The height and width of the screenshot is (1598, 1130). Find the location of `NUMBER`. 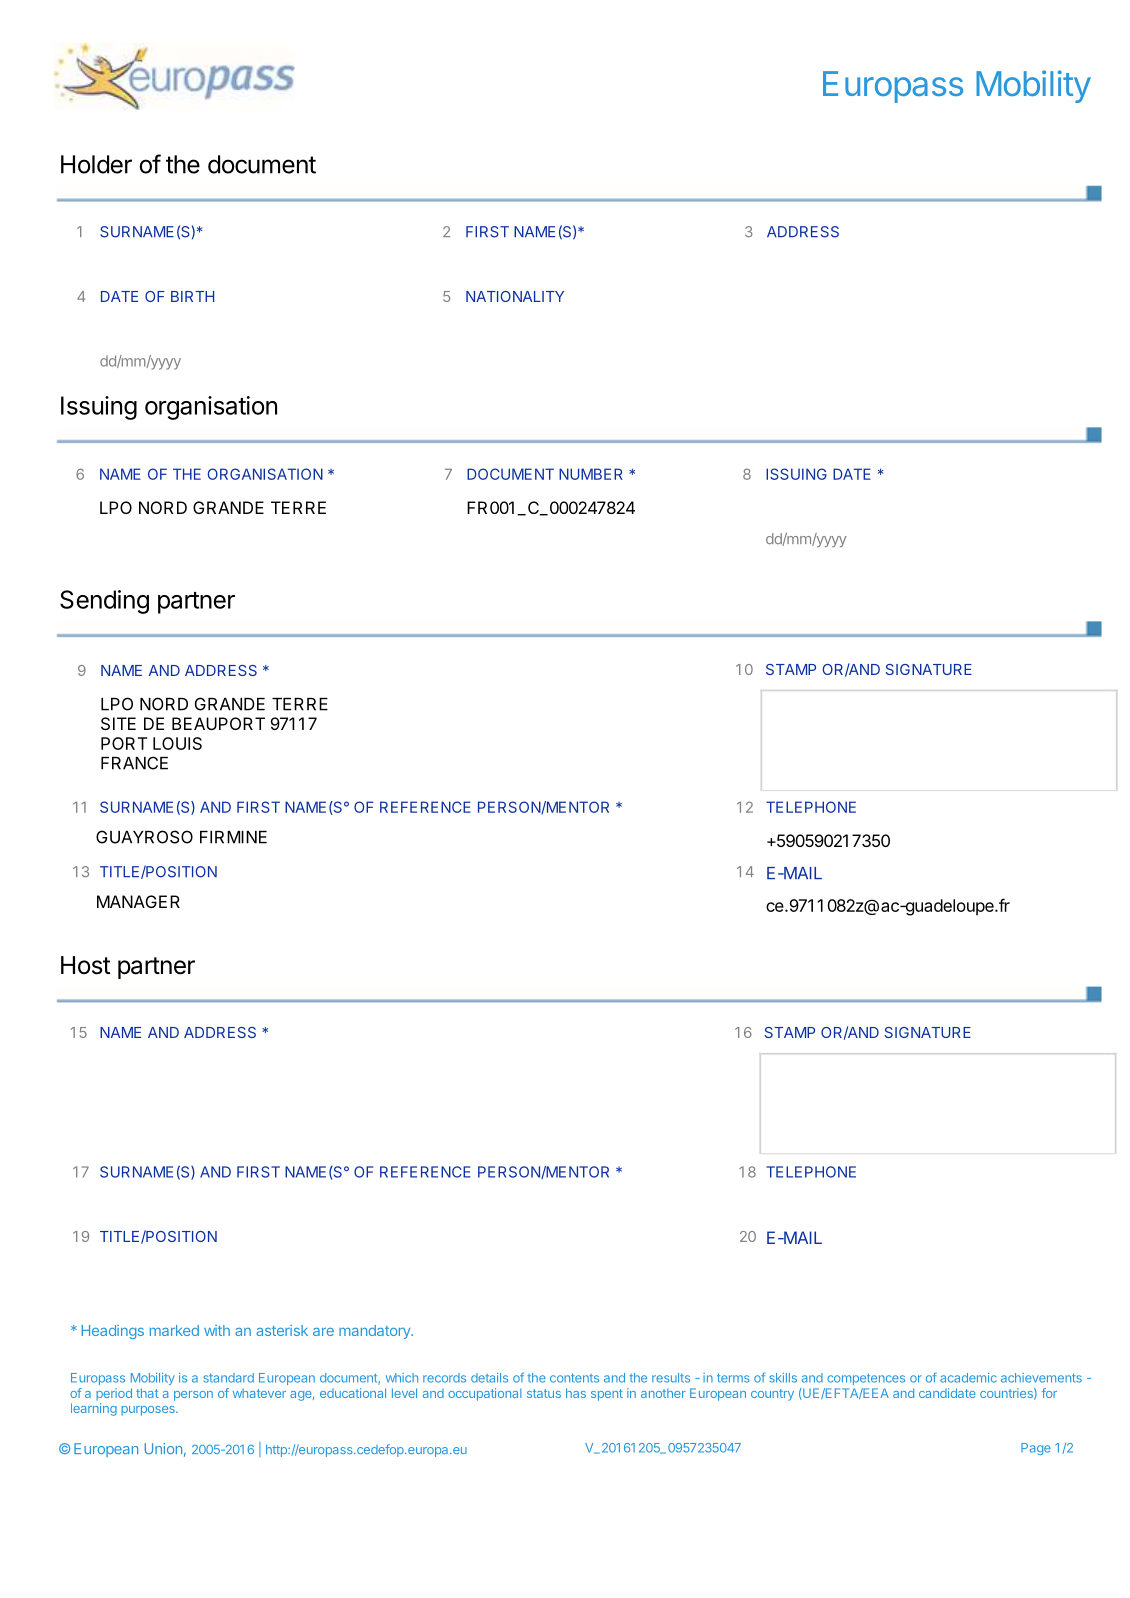

NUMBER is located at coordinates (591, 474).
